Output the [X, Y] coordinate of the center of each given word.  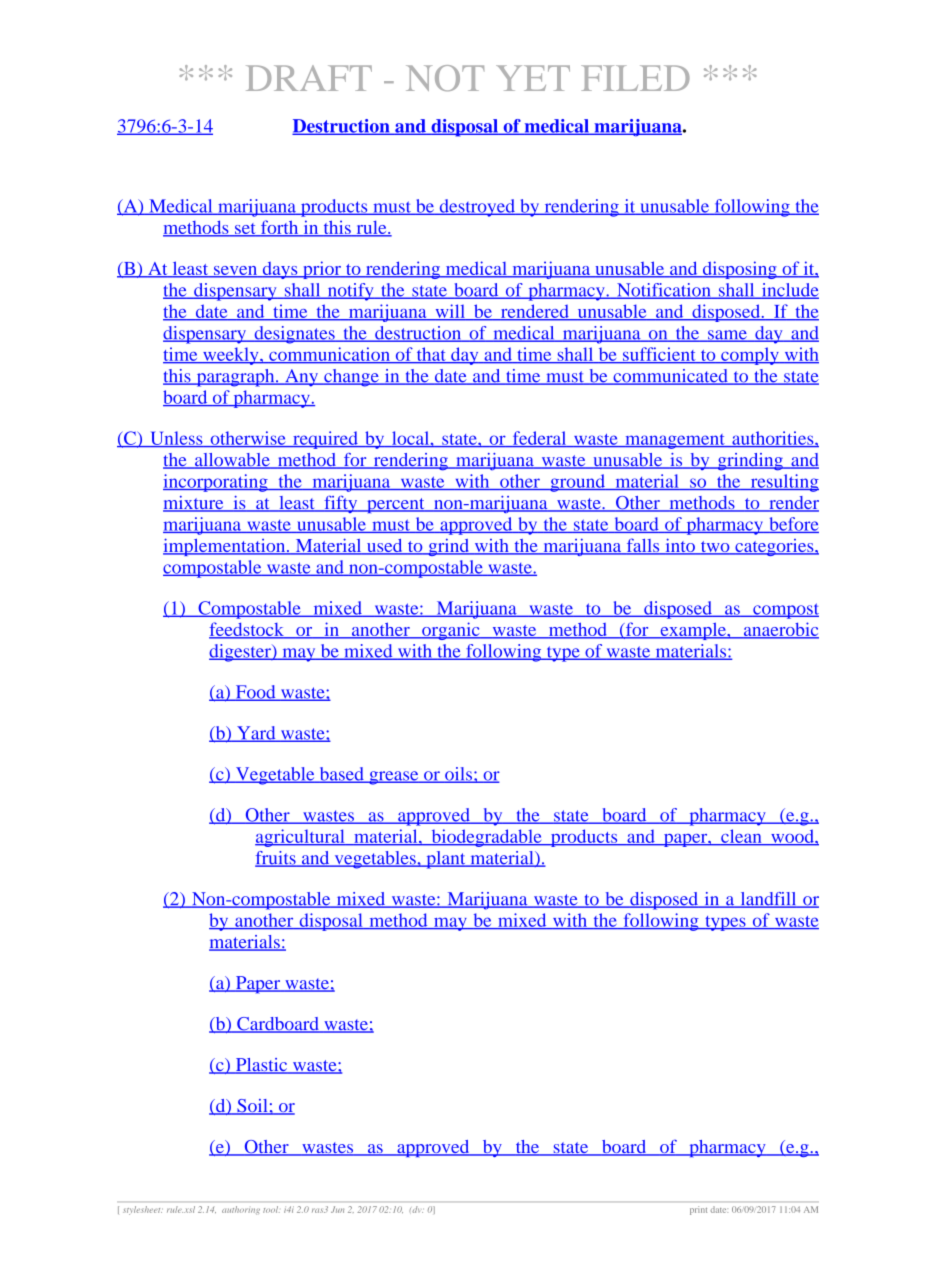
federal [539, 439]
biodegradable [486, 838]
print [698, 1210]
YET [533, 78]
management [675, 441]
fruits [276, 859]
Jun [337, 1209]
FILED [635, 78]
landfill [768, 900]
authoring [241, 1210]
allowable [232, 461]
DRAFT [309, 78]
